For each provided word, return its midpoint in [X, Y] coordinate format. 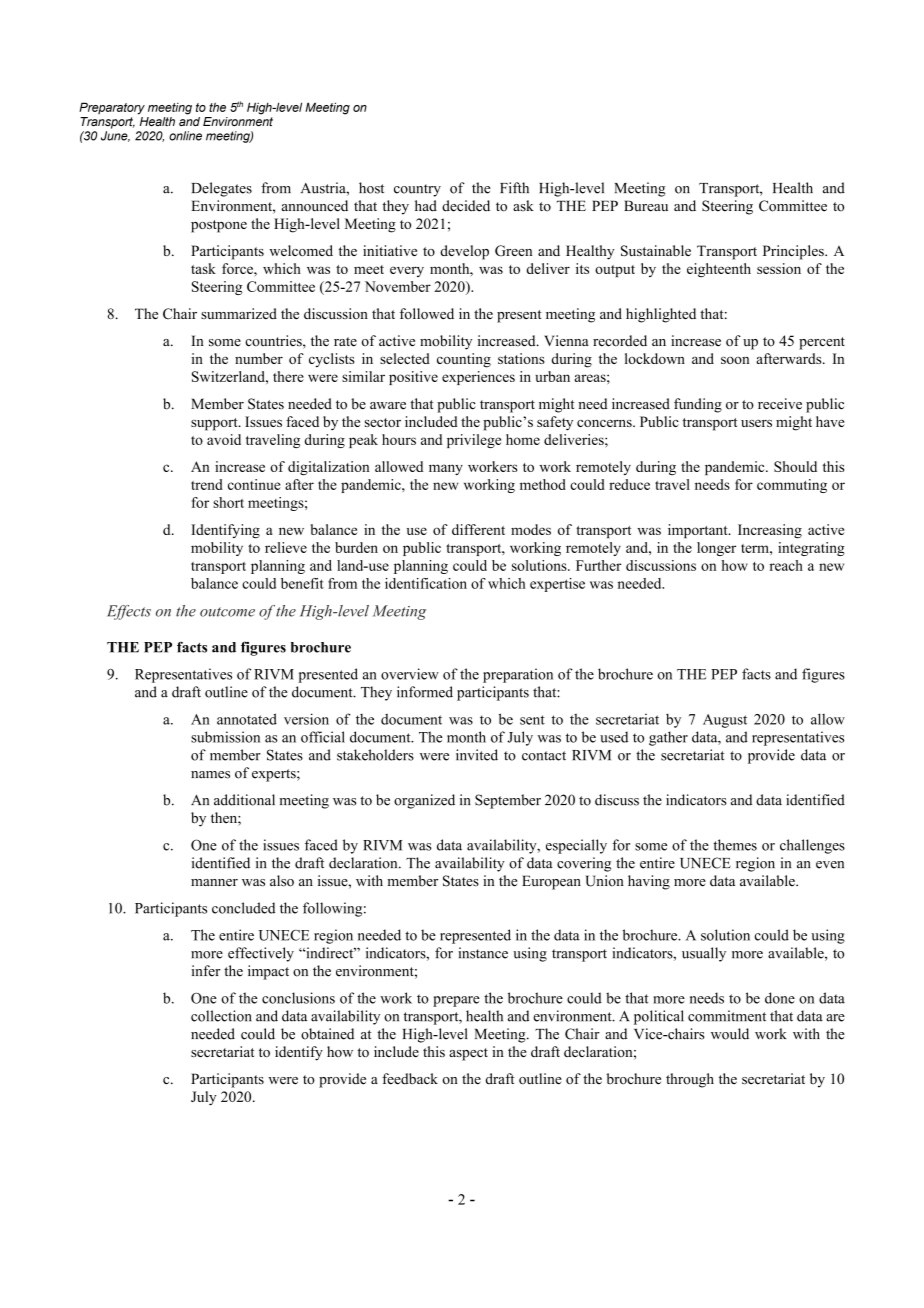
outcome [227, 612]
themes [735, 845]
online [185, 136]
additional [244, 800]
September [508, 801]
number [259, 358]
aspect [468, 1054]
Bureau [646, 206]
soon [735, 360]
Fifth [514, 187]
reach [786, 565]
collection [221, 1016]
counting [464, 360]
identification [426, 583]
